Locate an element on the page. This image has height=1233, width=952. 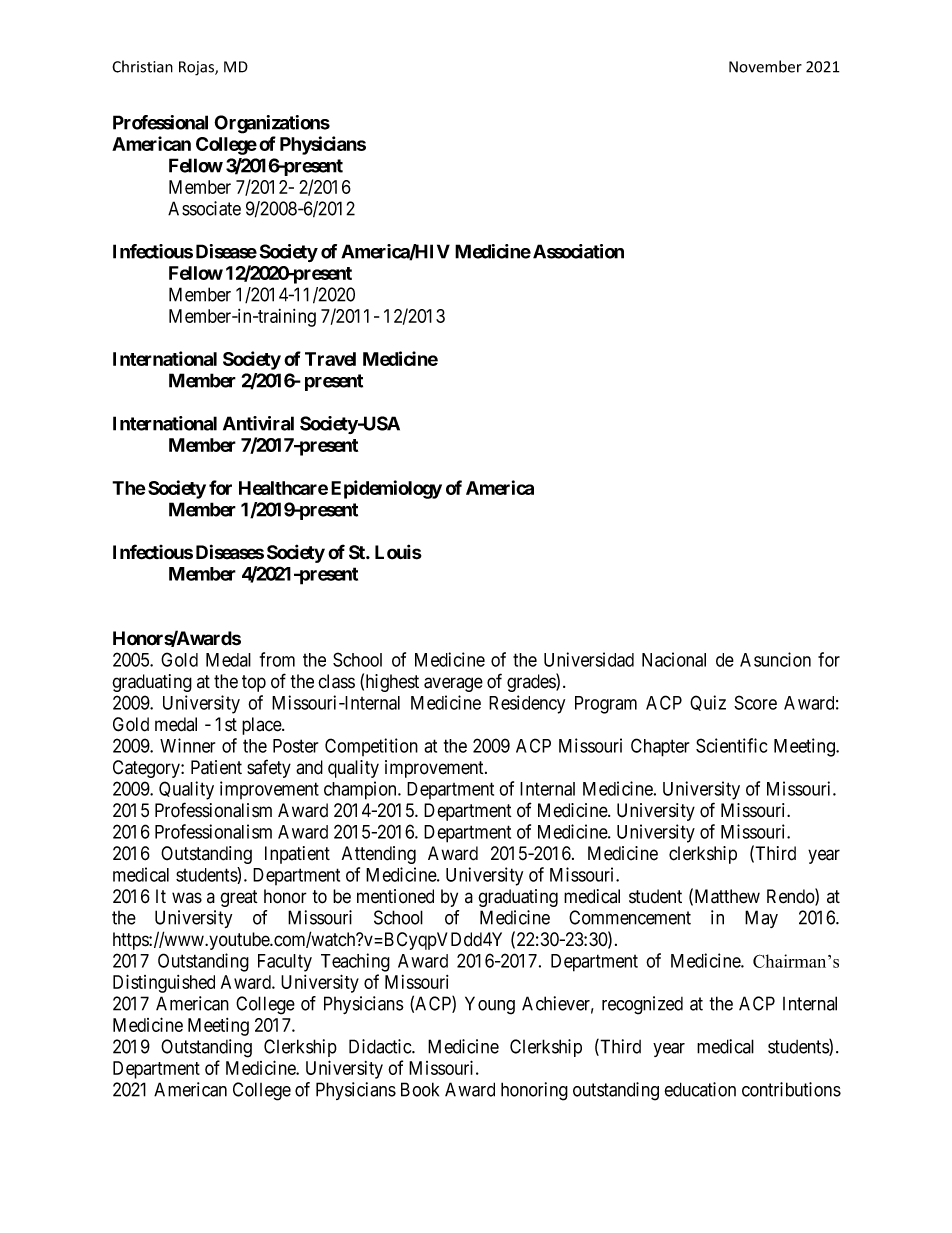
Distinguished is located at coordinates (164, 983).
